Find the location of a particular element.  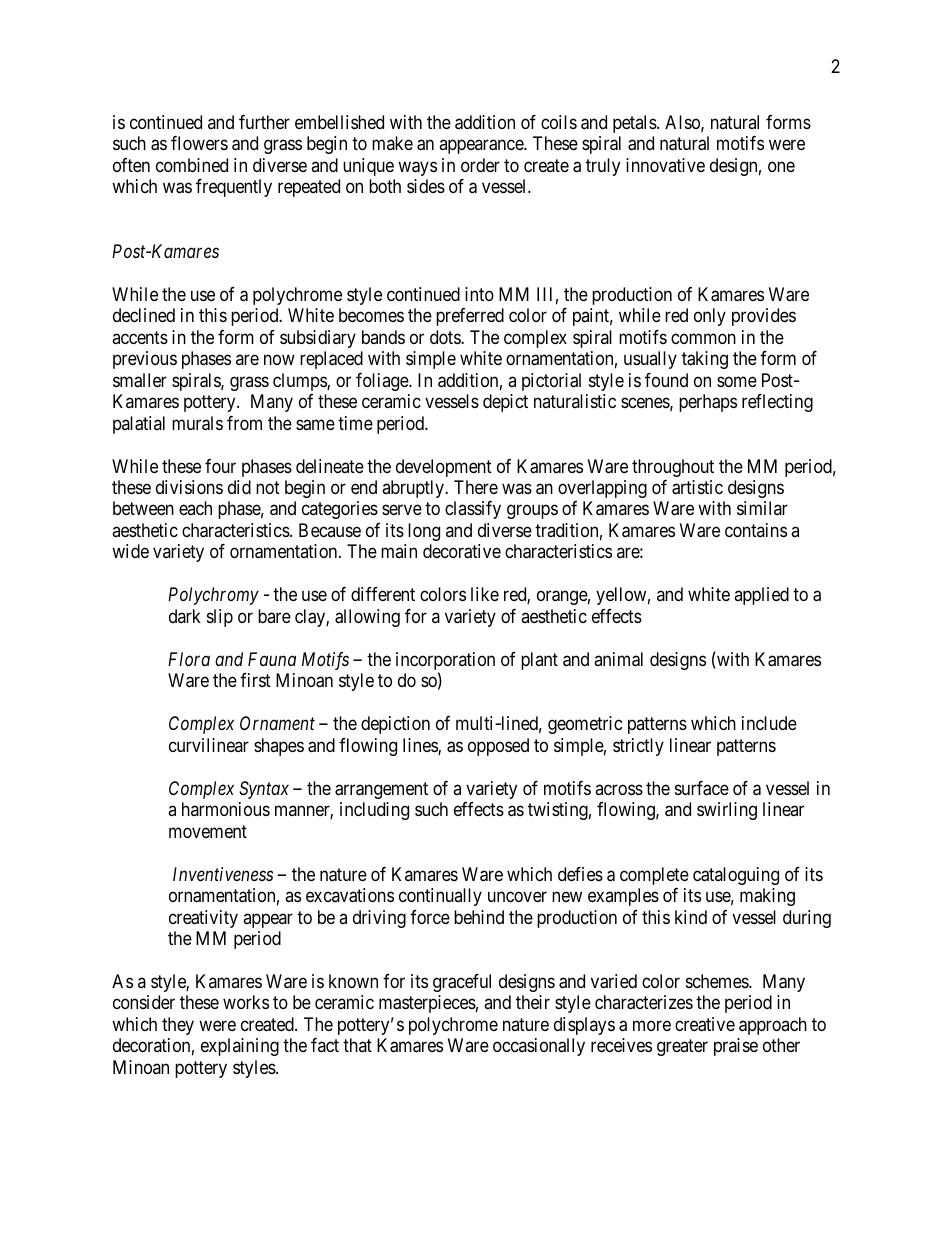

graceful is located at coordinates (462, 983).
